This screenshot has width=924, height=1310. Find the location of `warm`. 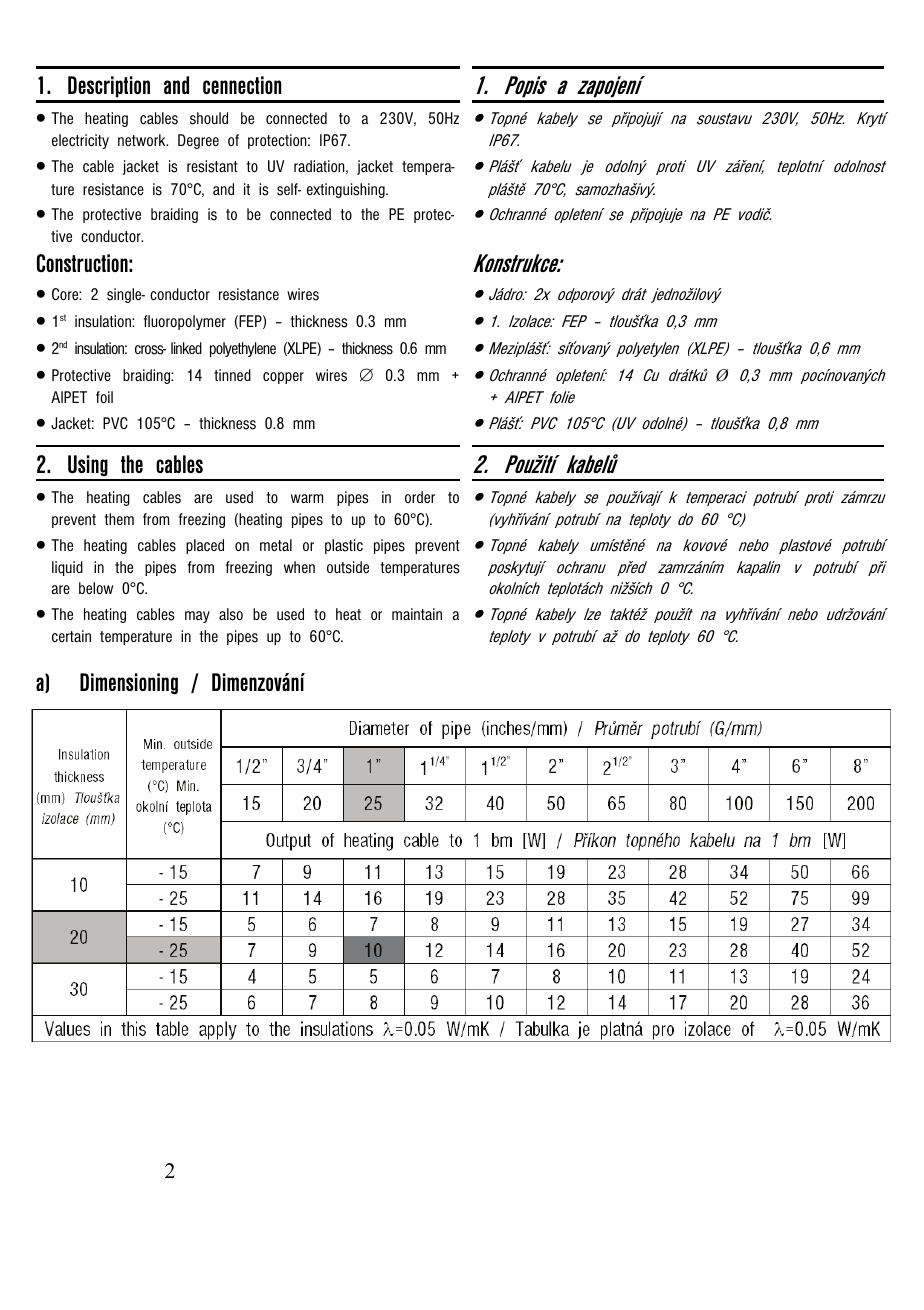

warm is located at coordinates (307, 498).
